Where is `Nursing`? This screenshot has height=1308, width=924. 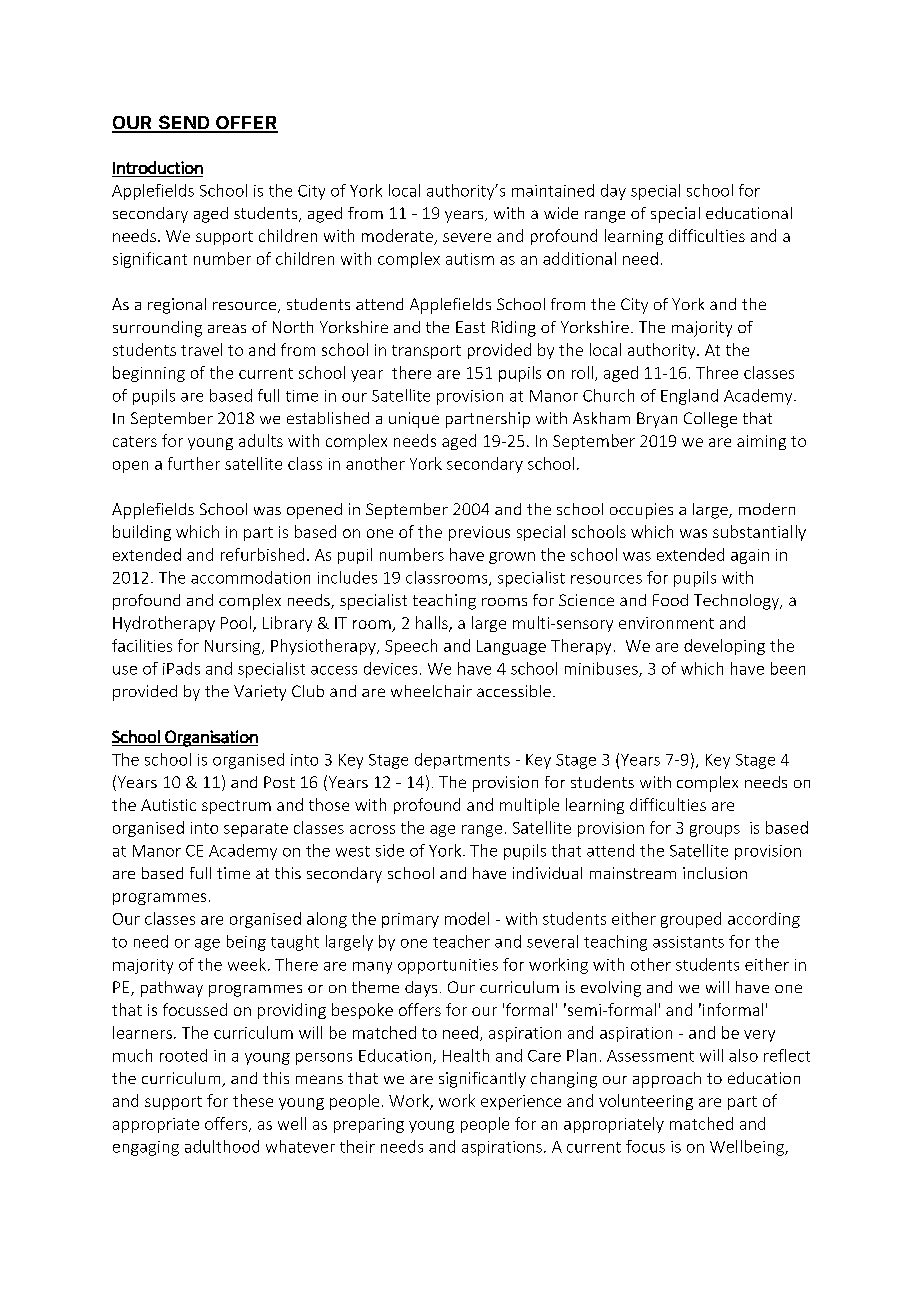 Nursing is located at coordinates (234, 647).
